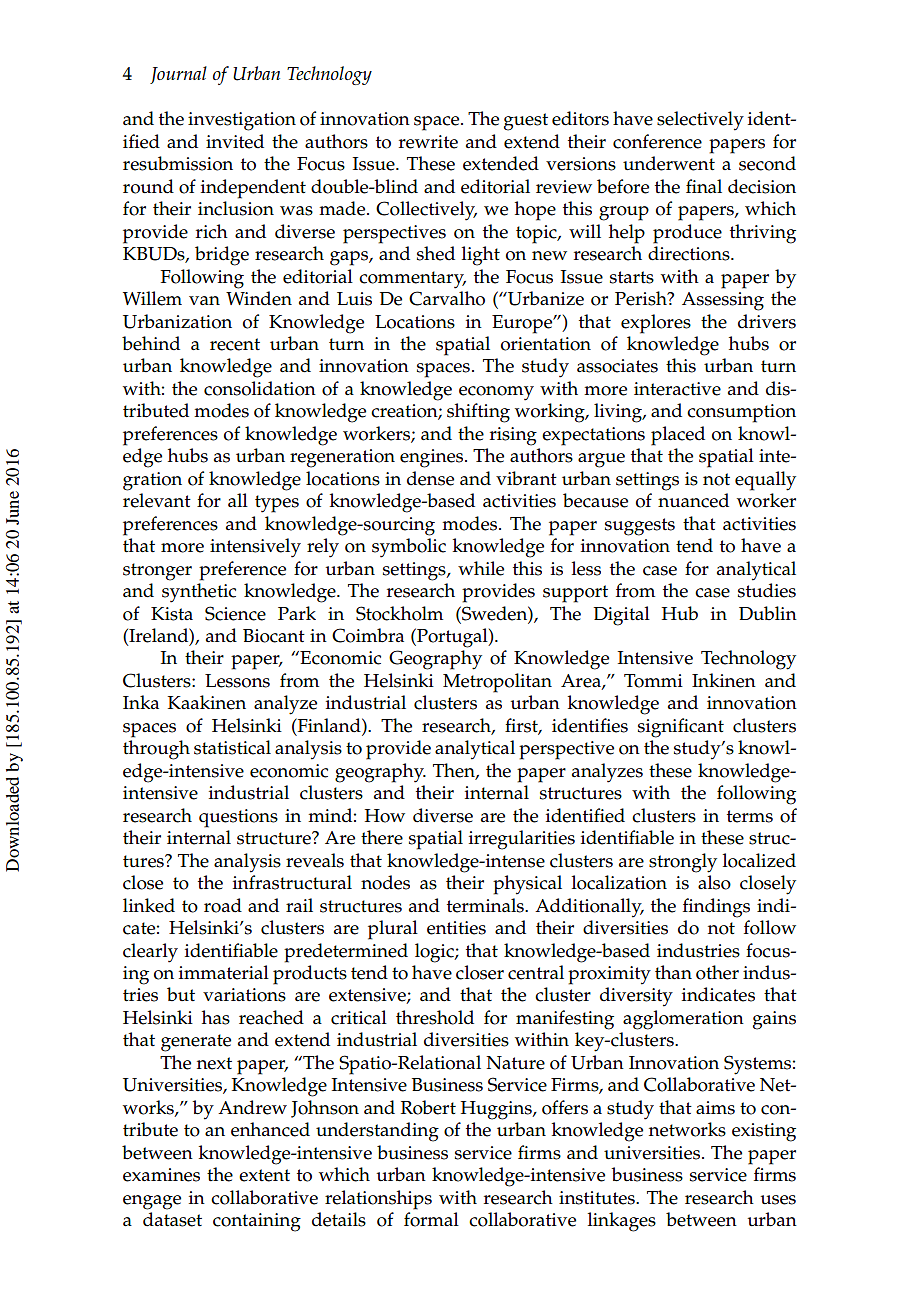  What do you see at coordinates (431, 1219) in the image?
I see `formal` at bounding box center [431, 1219].
